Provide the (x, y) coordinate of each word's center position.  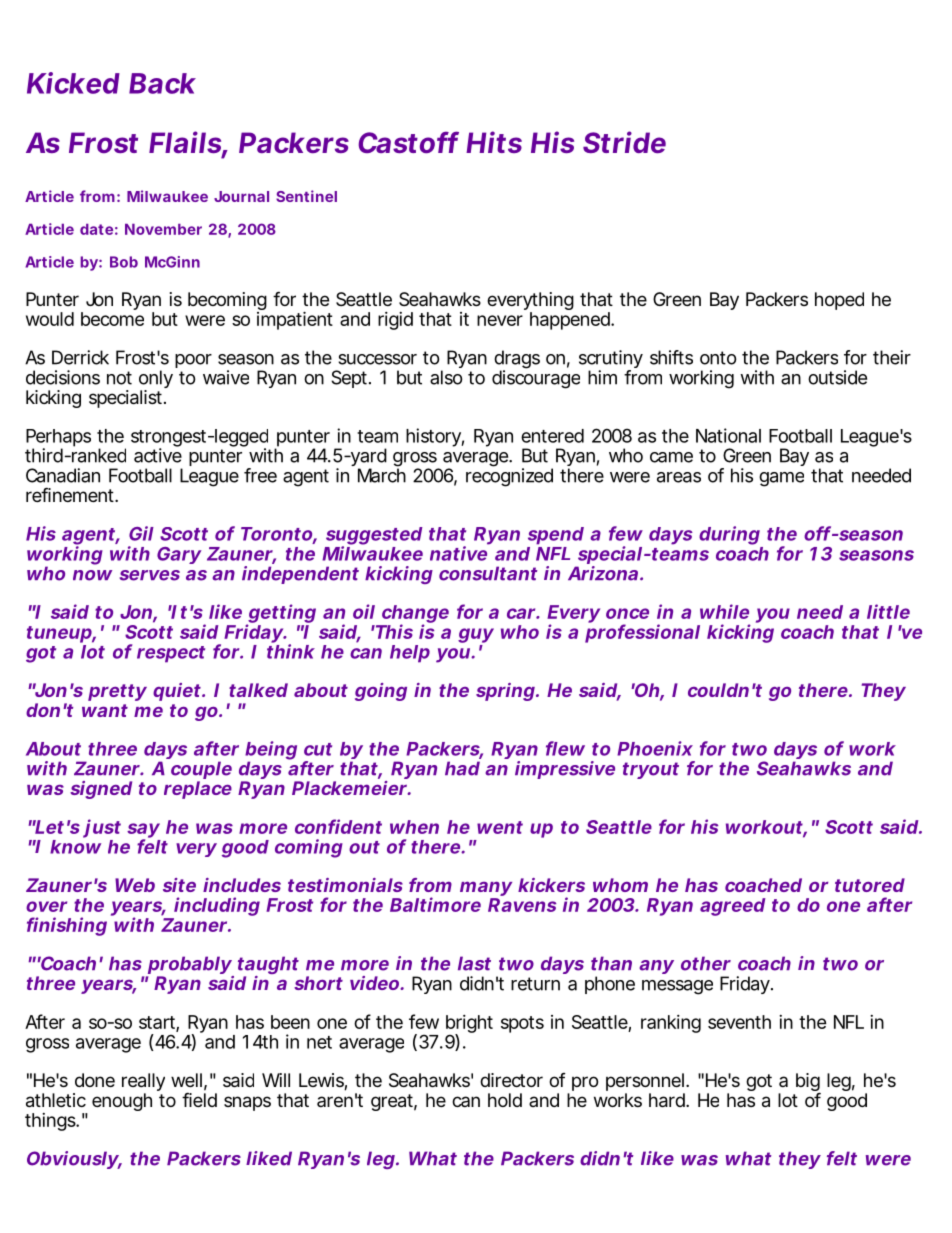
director (511, 1080)
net (319, 1042)
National (728, 435)
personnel (645, 1083)
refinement (71, 494)
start (158, 1023)
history (433, 437)
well (186, 1080)
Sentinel (306, 196)
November (163, 229)
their (892, 357)
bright (469, 1025)
